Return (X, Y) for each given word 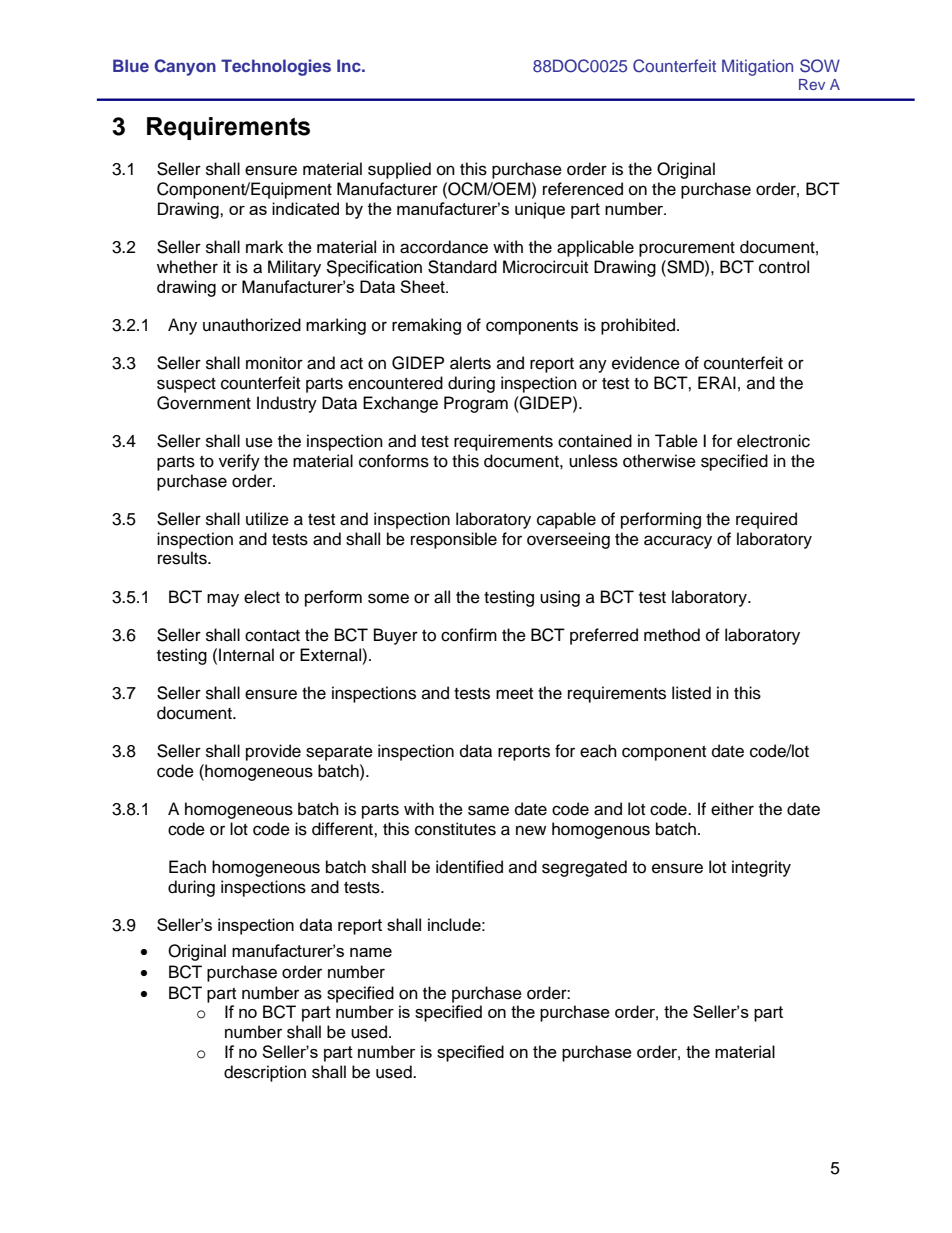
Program (476, 404)
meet (514, 694)
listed (691, 693)
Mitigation (757, 67)
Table (676, 441)
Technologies (276, 67)
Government (204, 403)
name (371, 952)
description (265, 1073)
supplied (399, 170)
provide (273, 752)
